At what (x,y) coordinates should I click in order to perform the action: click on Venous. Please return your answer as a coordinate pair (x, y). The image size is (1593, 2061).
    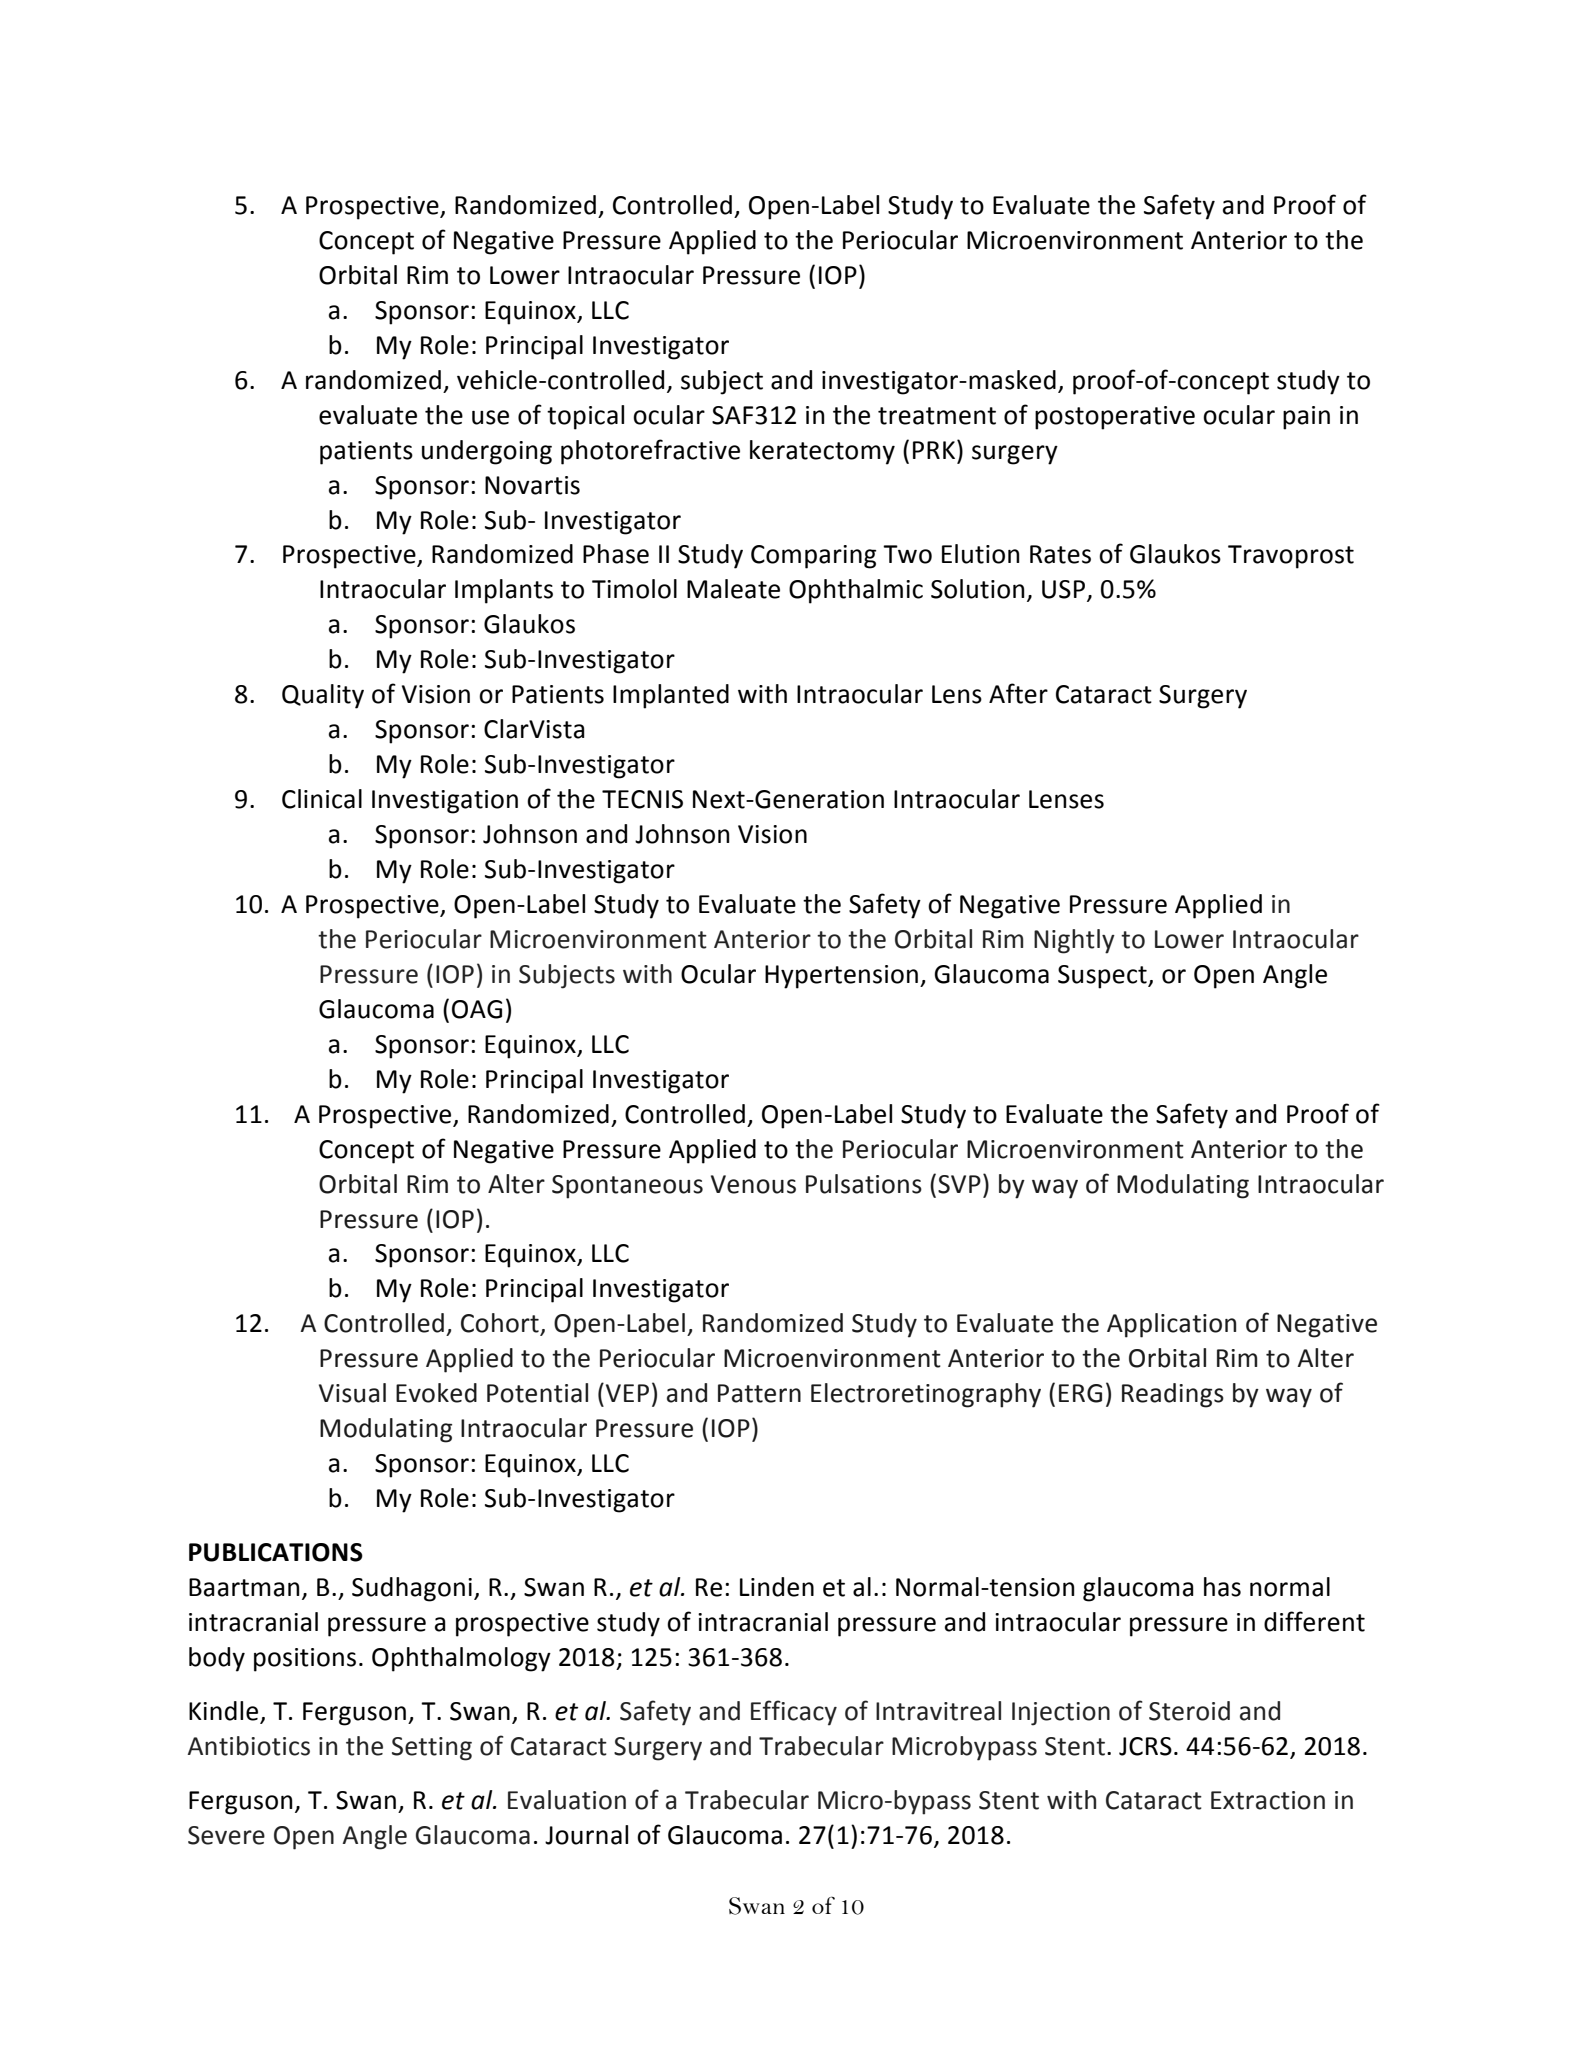
    Looking at the image, I should click on (753, 1184).
